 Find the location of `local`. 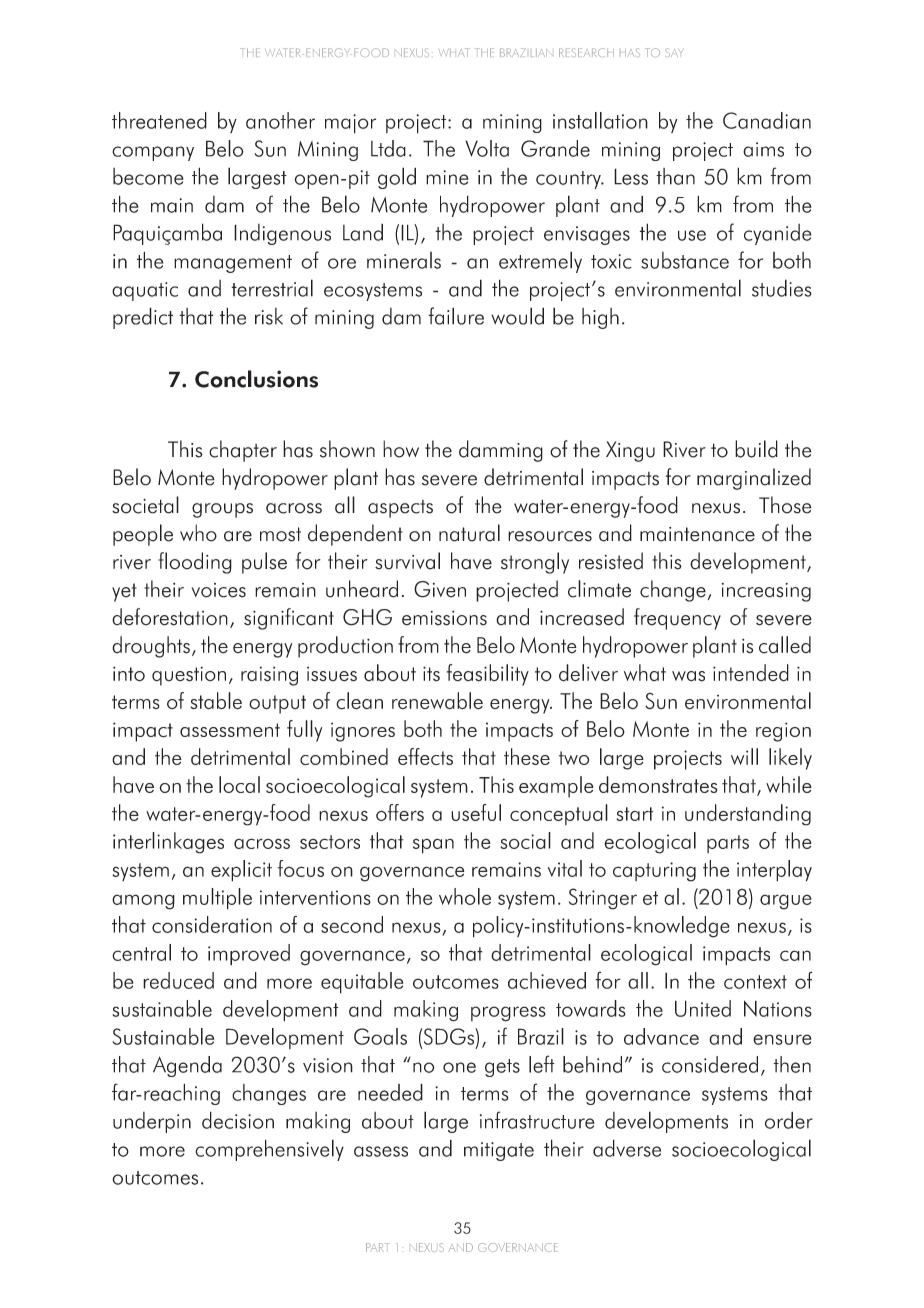

local is located at coordinates (239, 784).
